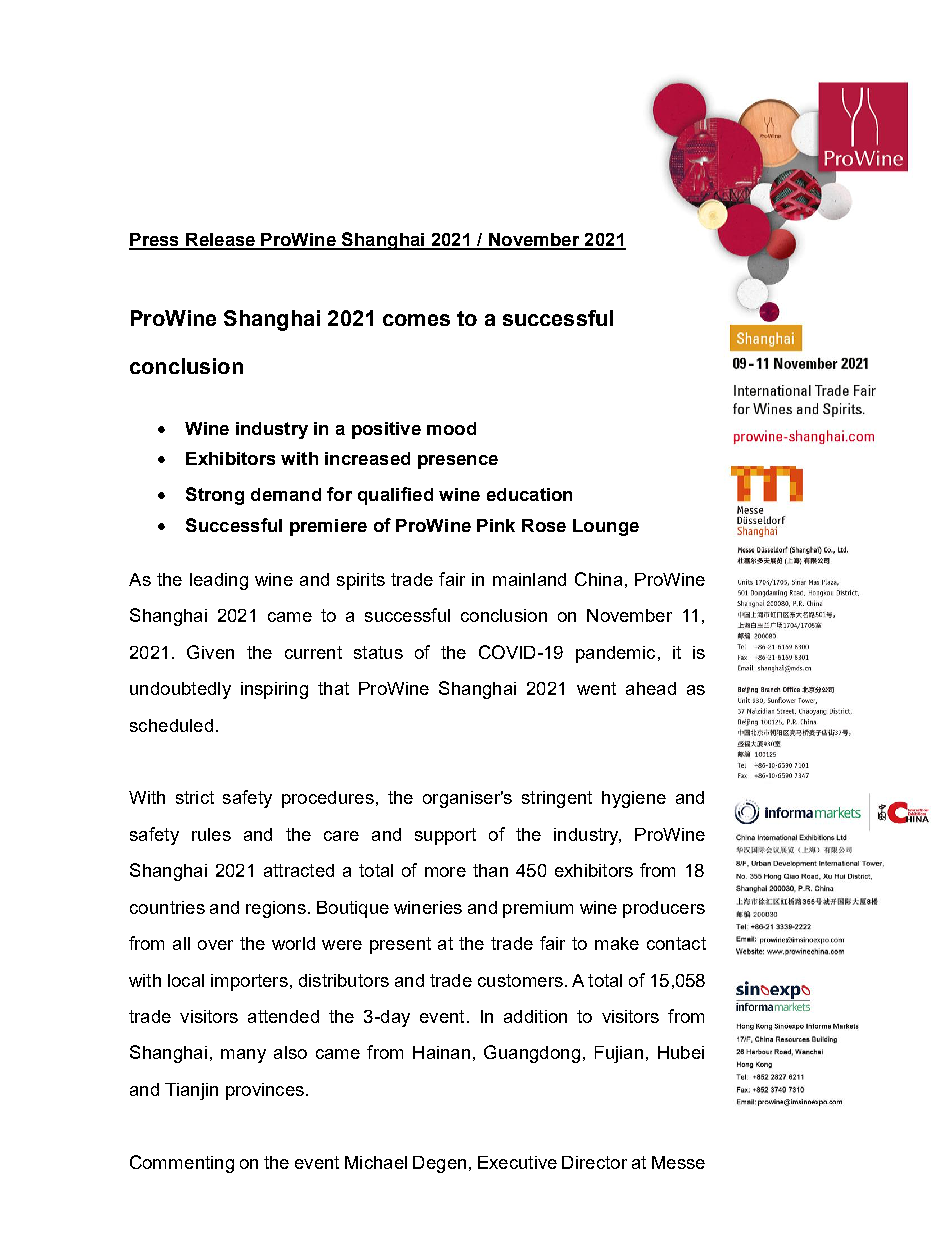  Describe the element at coordinates (451, 428) in the screenshot. I see `mood` at that location.
